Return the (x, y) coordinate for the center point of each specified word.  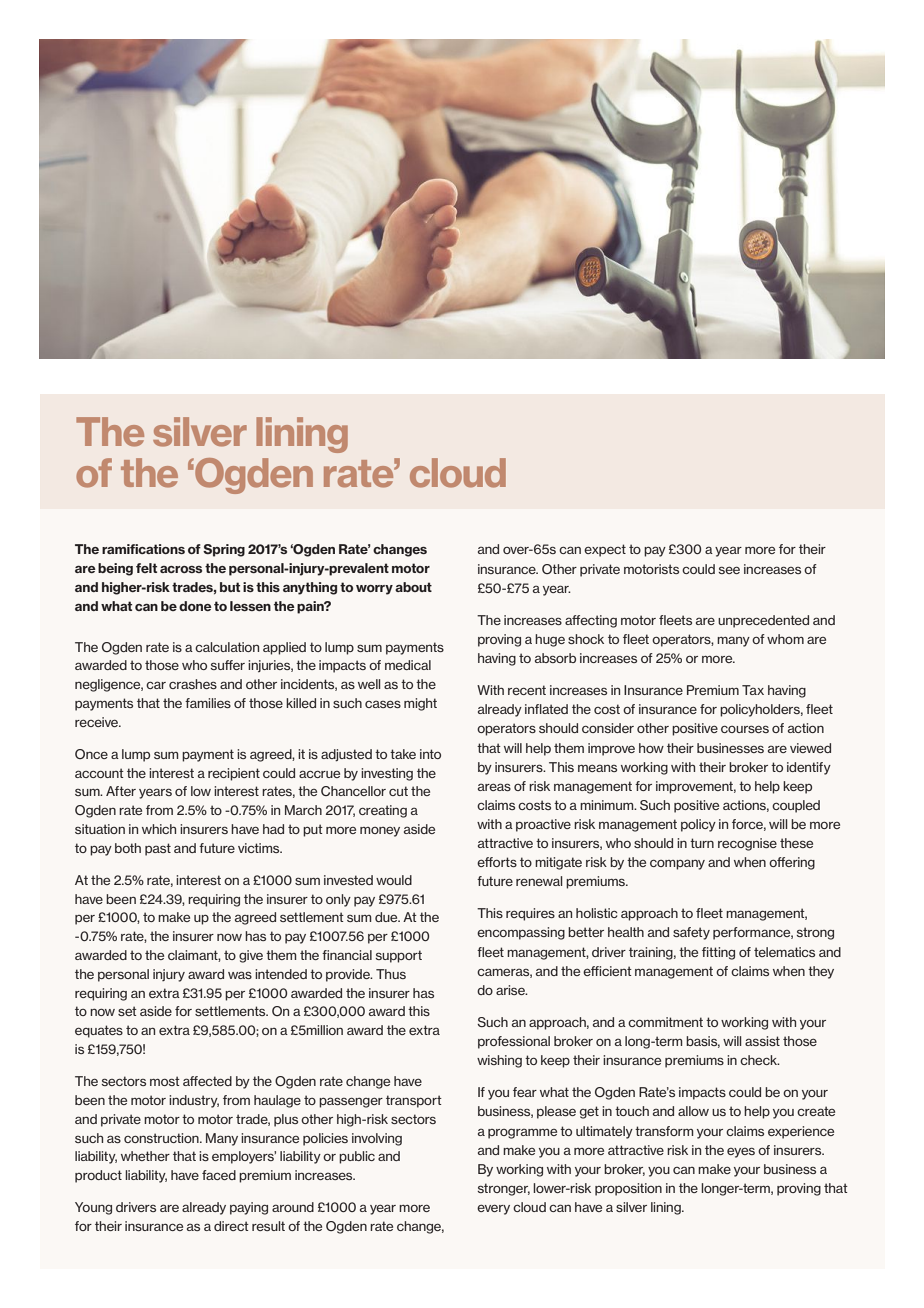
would (394, 880)
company (677, 864)
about (413, 587)
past (158, 849)
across (181, 569)
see (729, 570)
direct (231, 1226)
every (493, 1209)
